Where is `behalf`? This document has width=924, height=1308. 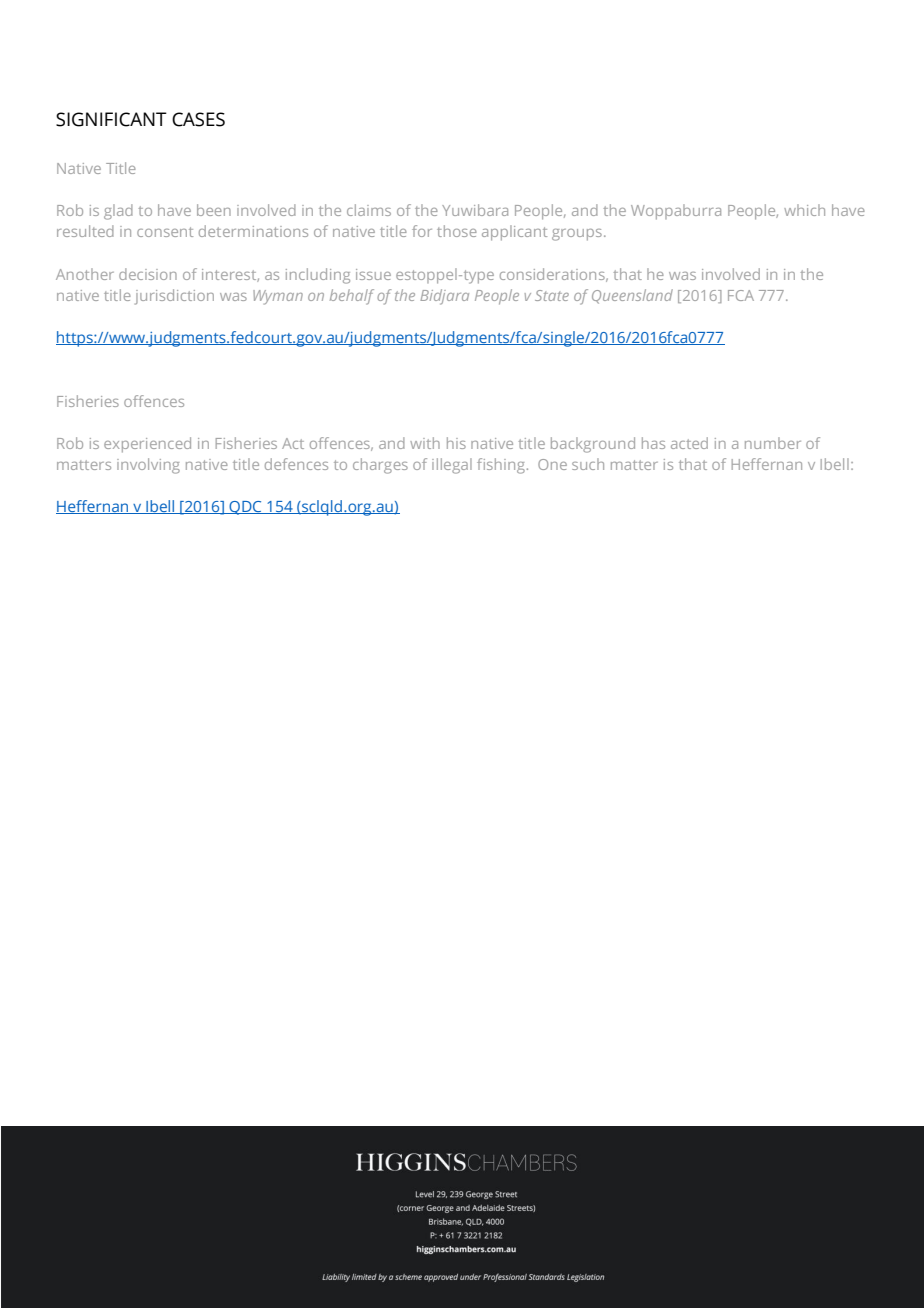 behalf is located at coordinates (352, 297).
